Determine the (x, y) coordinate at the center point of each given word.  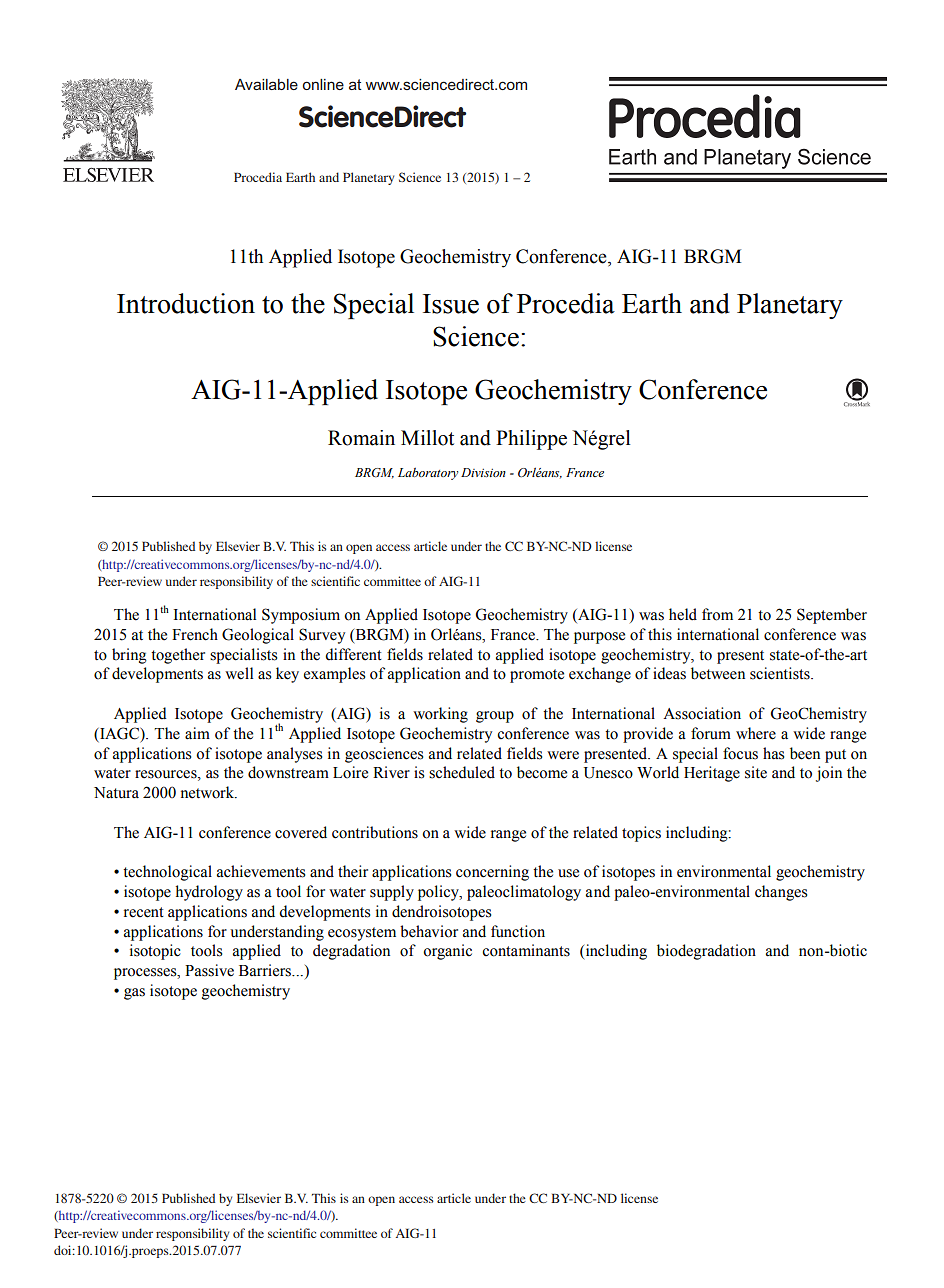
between (718, 673)
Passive (209, 970)
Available (266, 84)
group (495, 717)
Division (483, 472)
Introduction (186, 303)
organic (447, 952)
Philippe (531, 440)
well (239, 673)
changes (781, 893)
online (323, 84)
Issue (451, 304)
